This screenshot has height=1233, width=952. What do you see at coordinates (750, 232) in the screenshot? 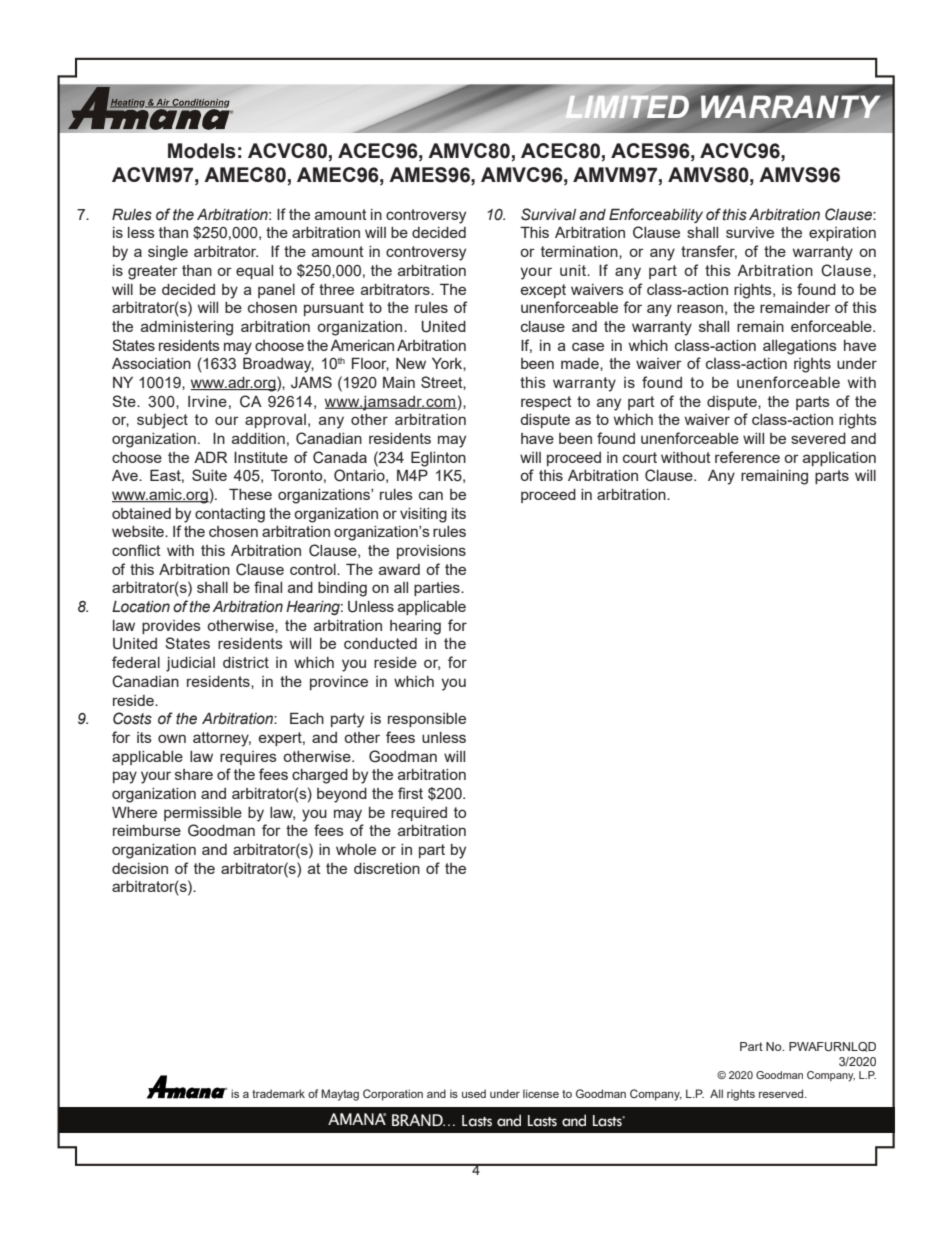
I see `survive` at bounding box center [750, 232].
